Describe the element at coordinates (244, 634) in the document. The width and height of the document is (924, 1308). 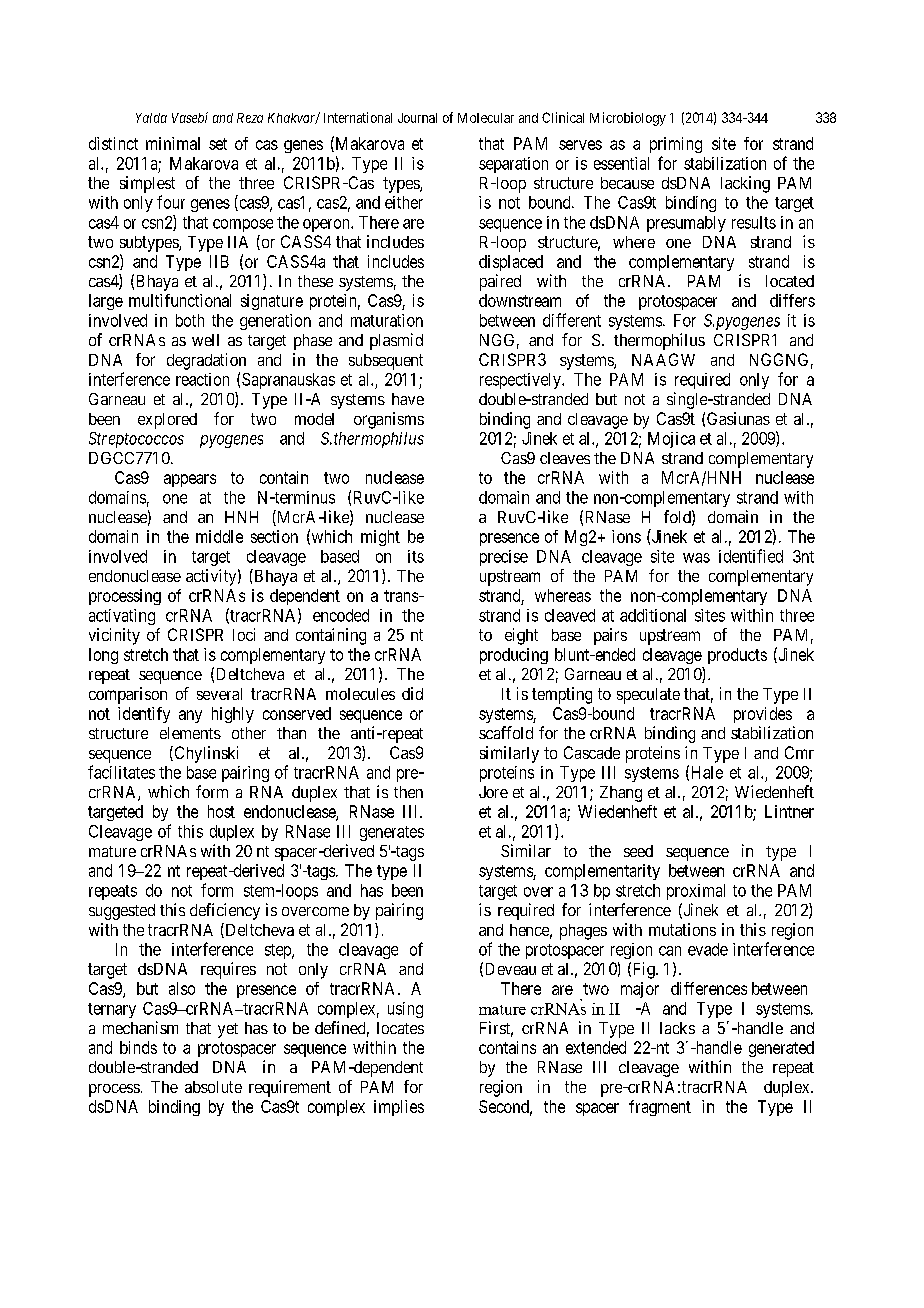
I see `loci` at that location.
